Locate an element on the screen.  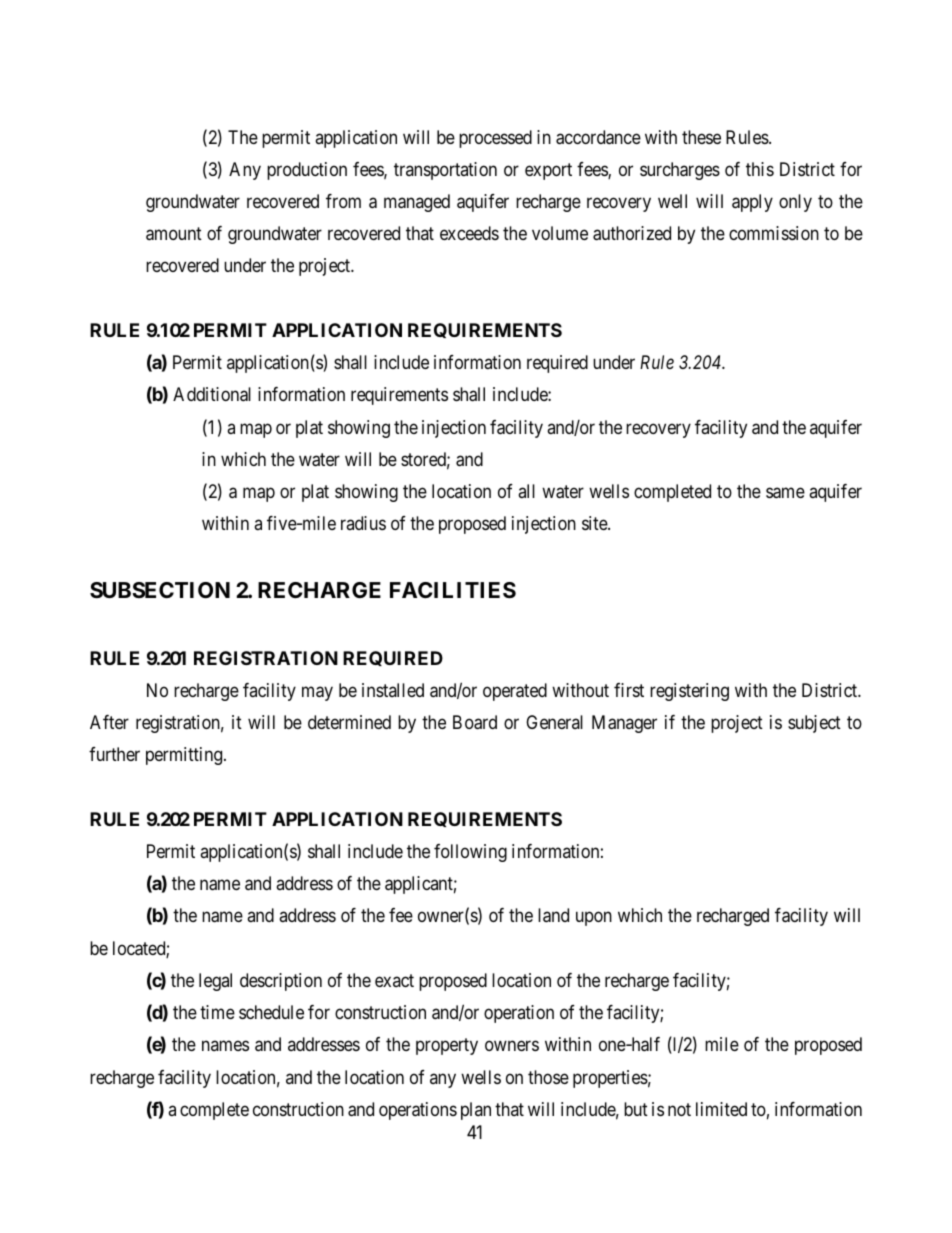
transportation is located at coordinates (445, 171).
